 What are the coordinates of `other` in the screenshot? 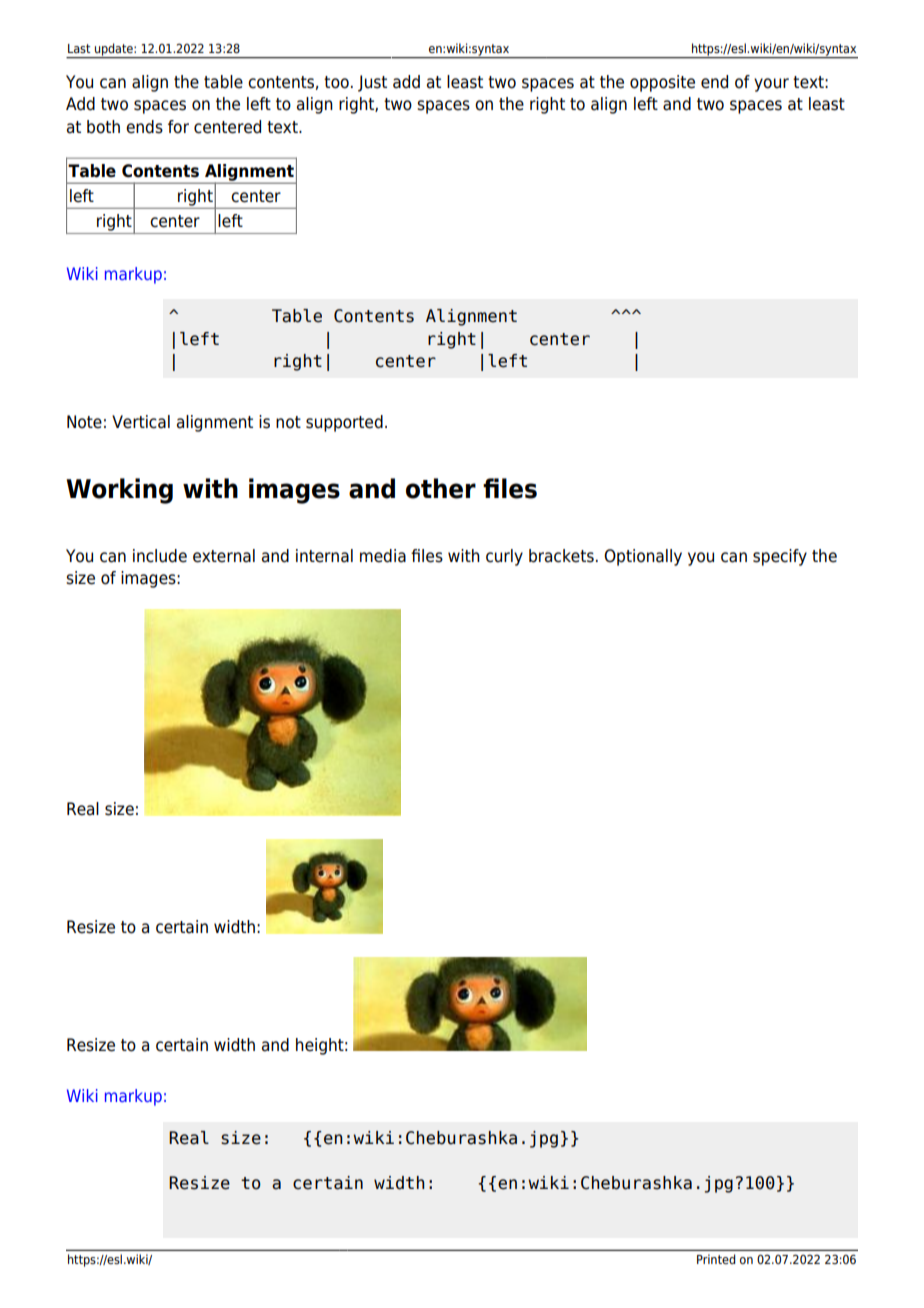 It's located at (441, 488).
